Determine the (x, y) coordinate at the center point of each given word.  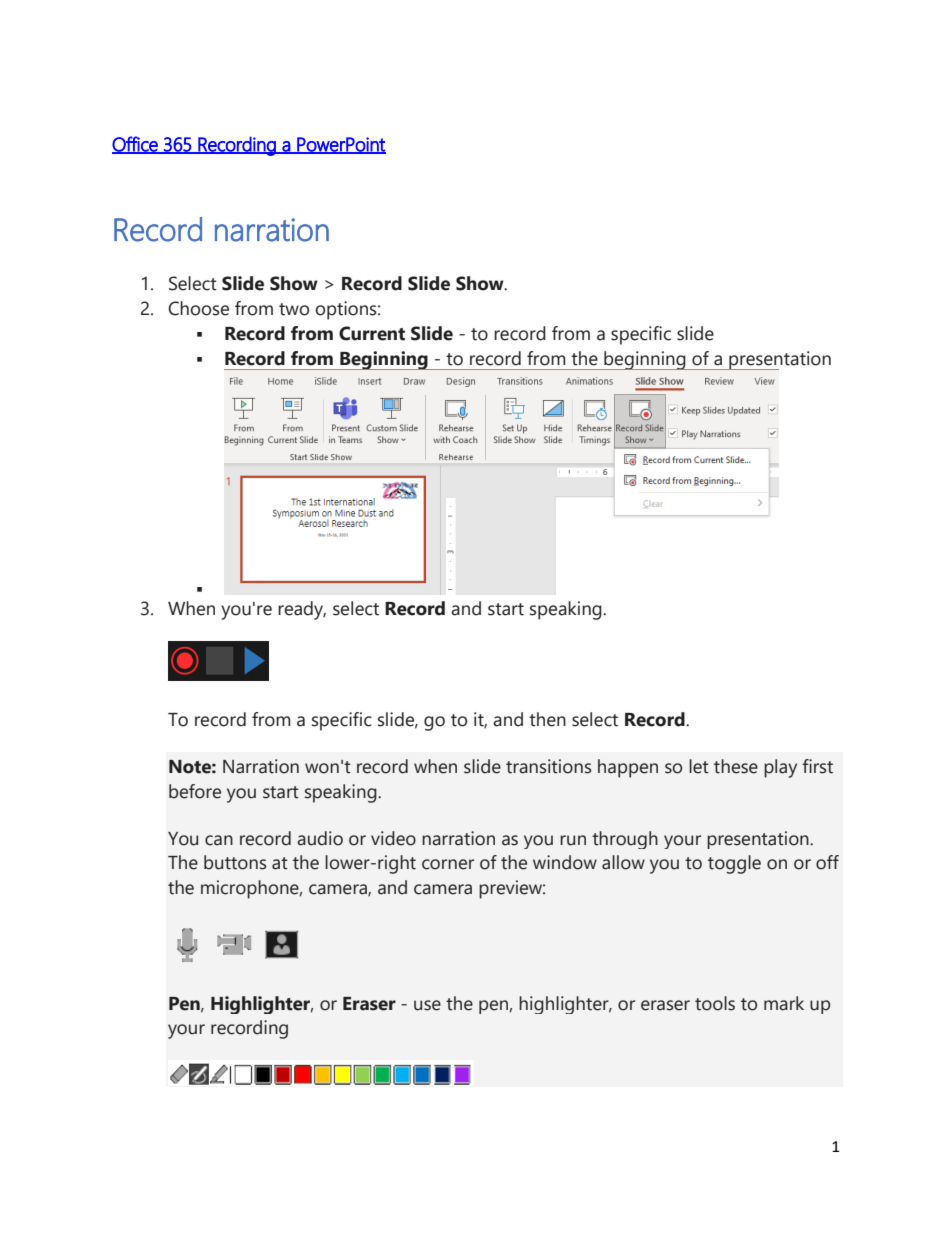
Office (136, 145)
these (736, 766)
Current (372, 333)
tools (715, 1003)
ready (302, 610)
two (294, 309)
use (427, 1005)
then (547, 719)
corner (448, 864)
